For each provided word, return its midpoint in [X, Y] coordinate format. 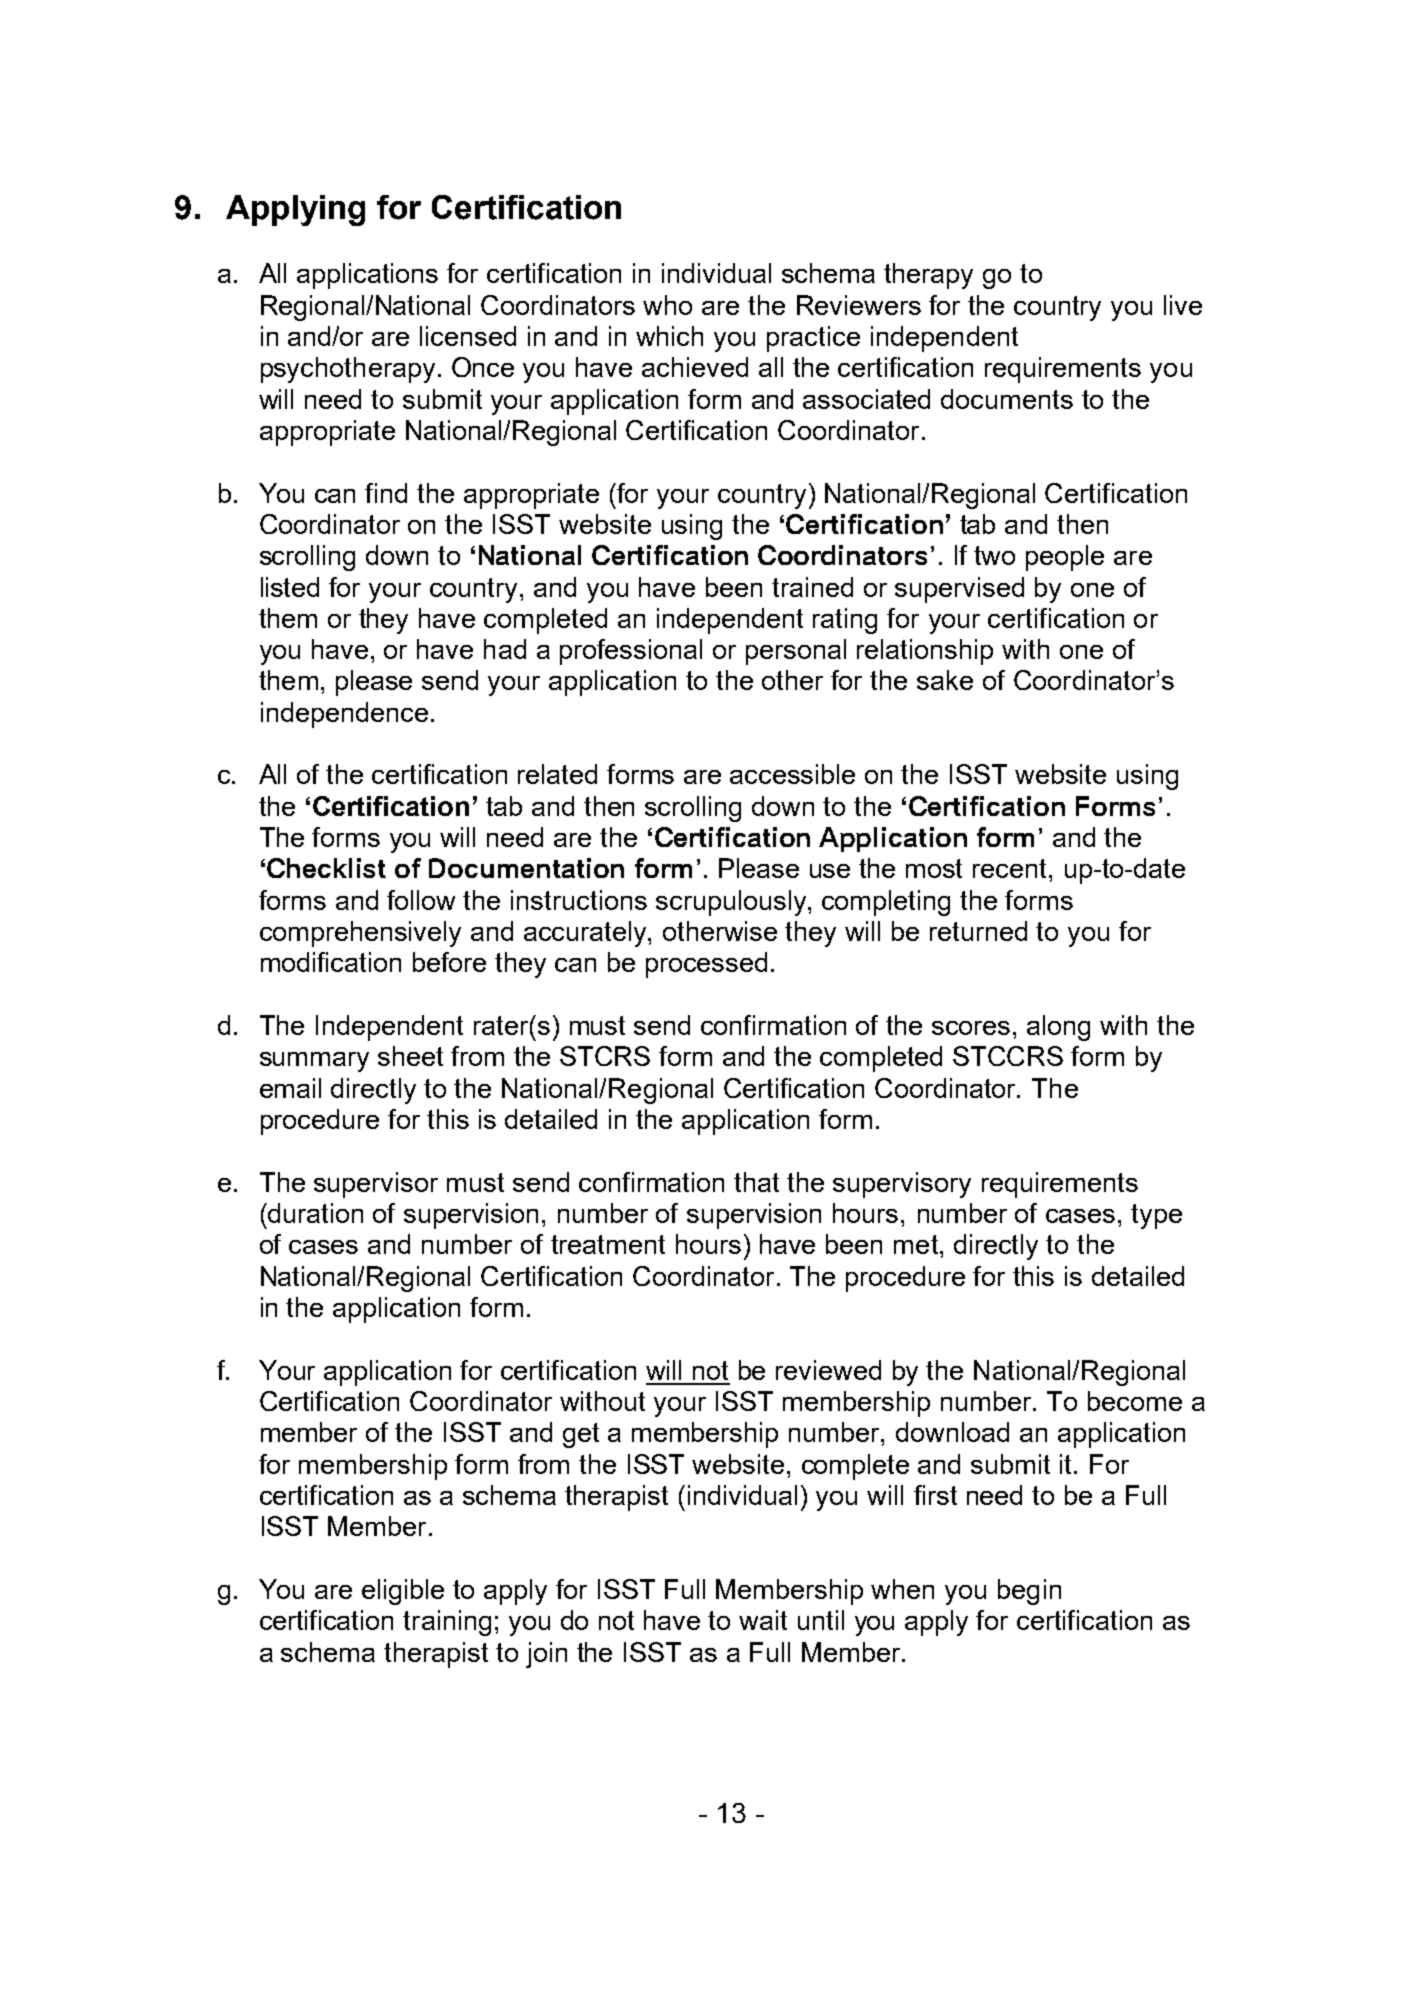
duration [314, 1213]
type [1156, 1216]
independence [344, 715]
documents [1007, 399]
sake [945, 680]
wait [763, 1620]
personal [796, 652]
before [449, 962]
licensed [468, 336]
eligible [403, 1592]
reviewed [828, 1370]
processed [706, 965]
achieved [695, 367]
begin [1029, 1592]
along [1058, 1028]
